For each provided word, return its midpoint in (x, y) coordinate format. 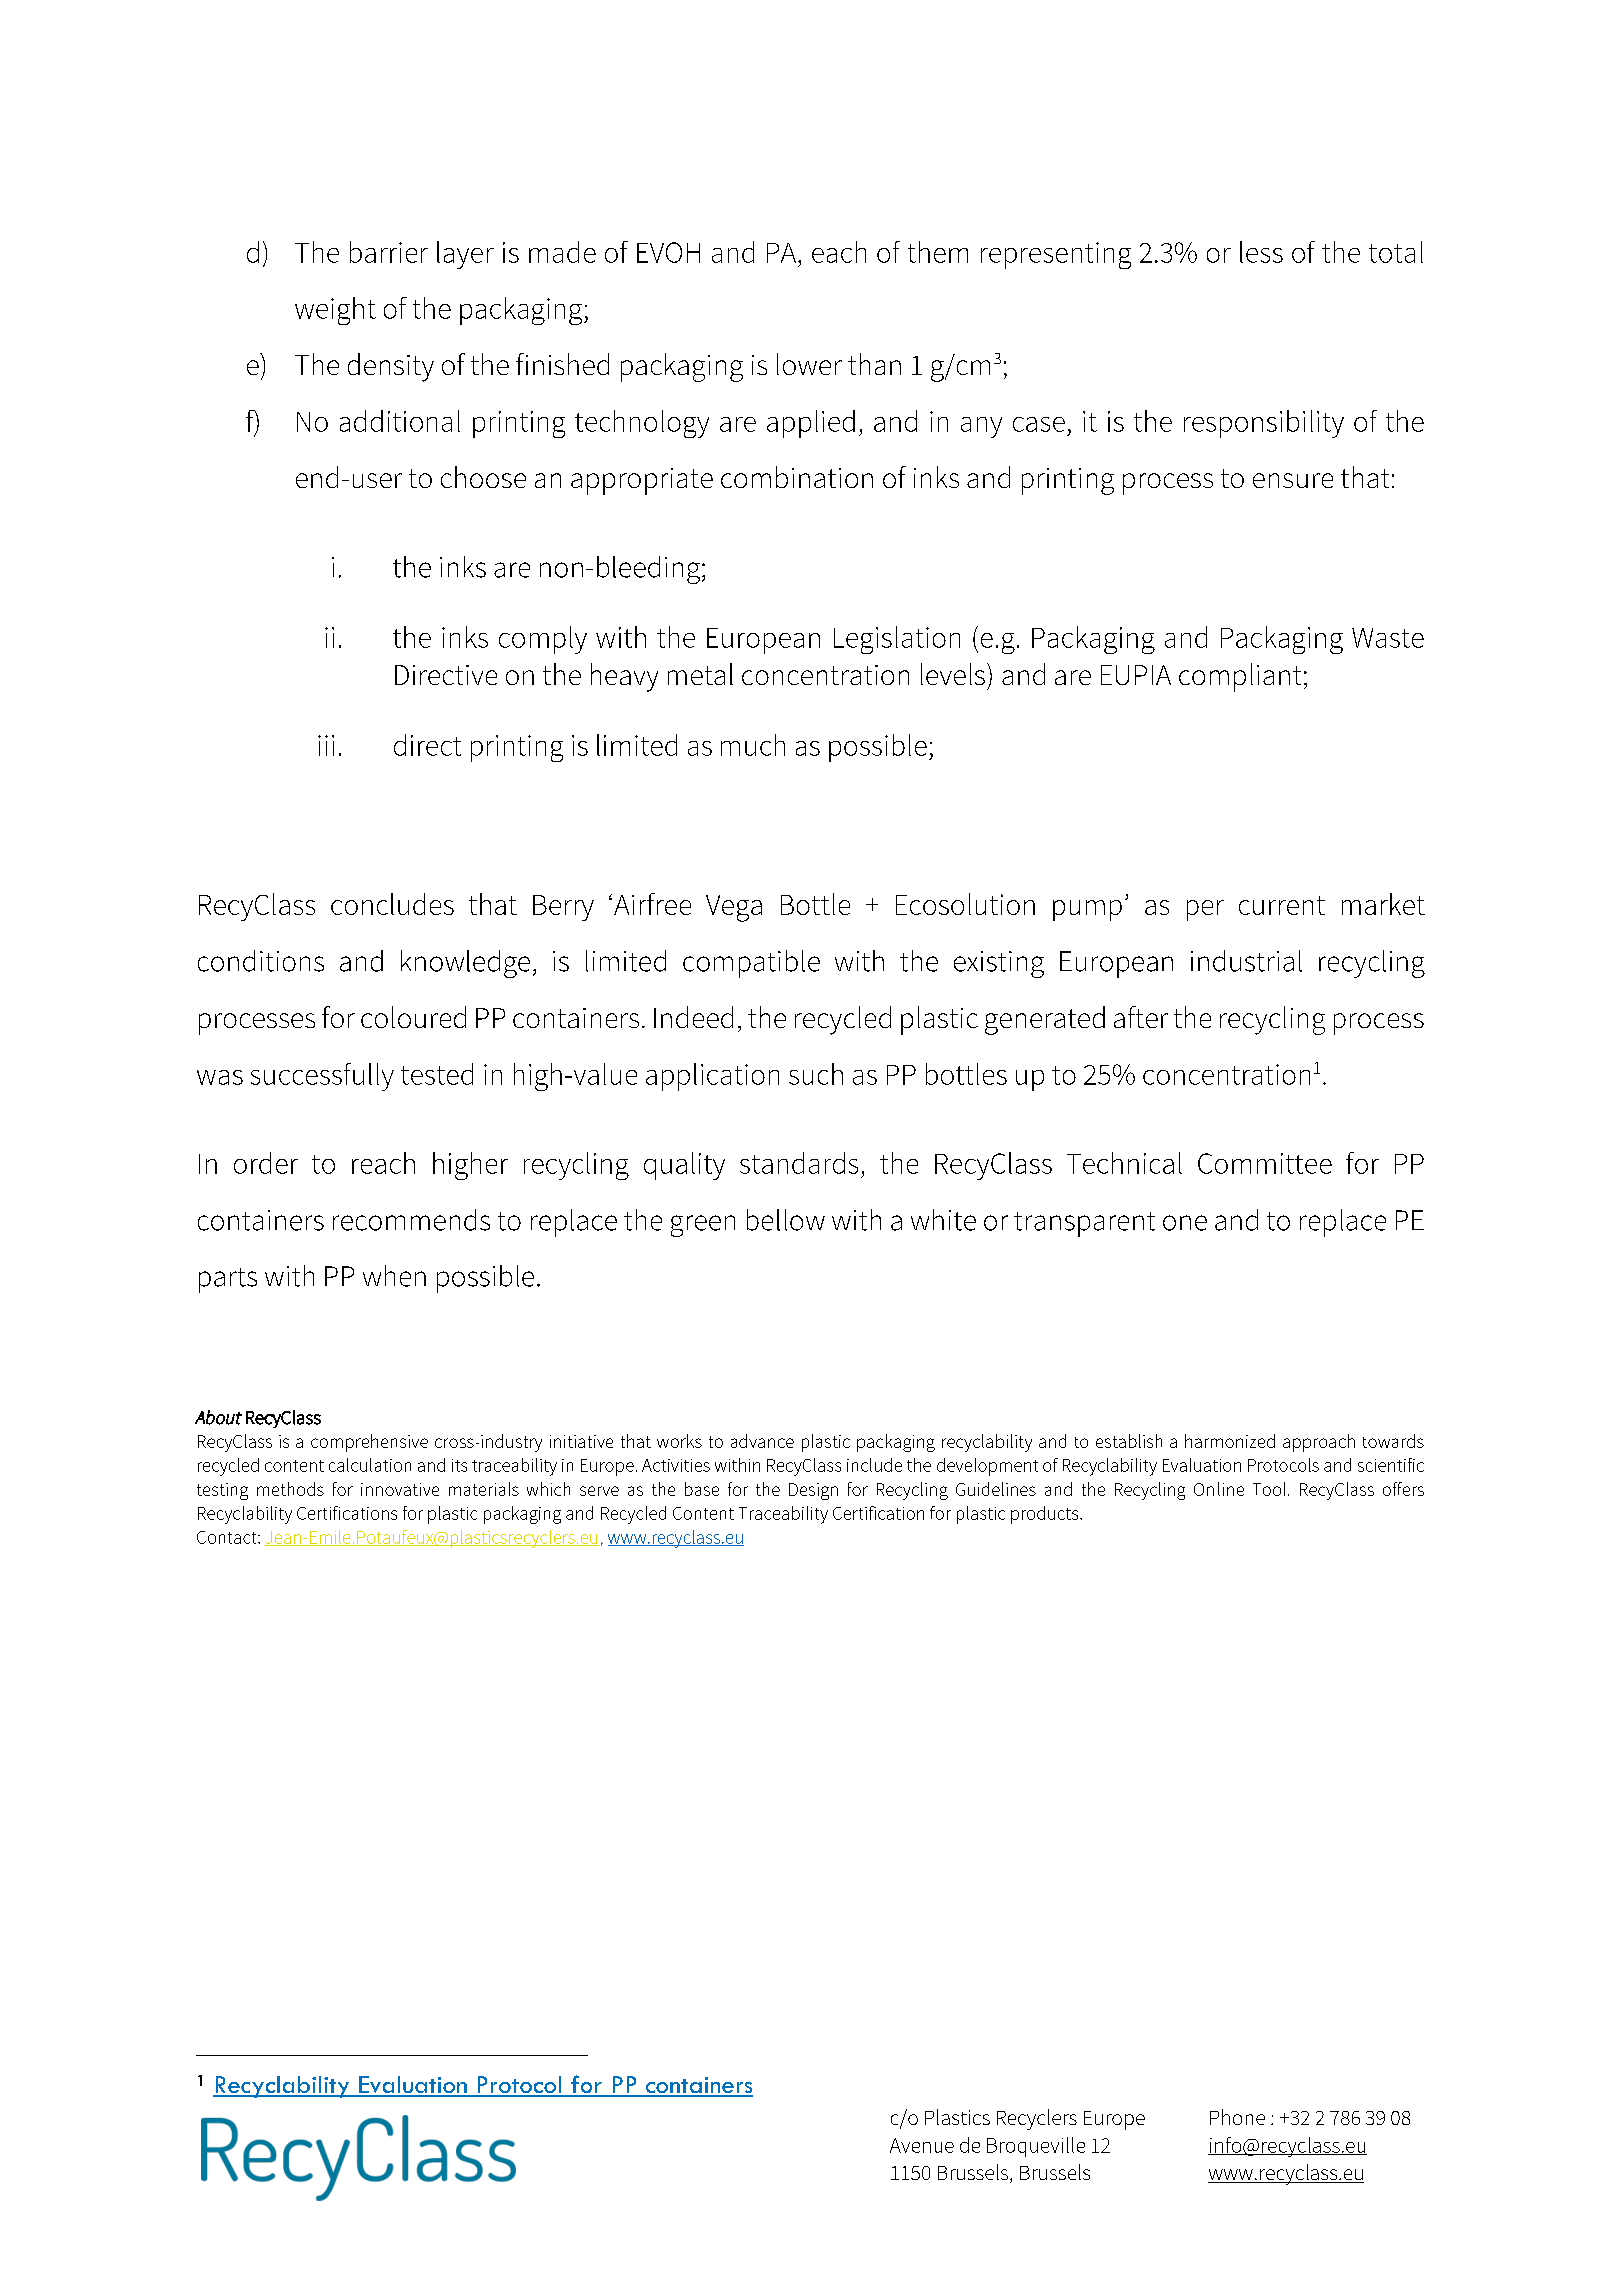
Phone (1237, 2117)
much (753, 745)
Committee (1265, 1163)
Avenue (922, 2145)
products (1046, 1515)
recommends (411, 1220)
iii (326, 745)
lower (809, 364)
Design (813, 1491)
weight (335, 311)
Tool (1269, 1489)
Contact (228, 1537)
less (1261, 252)
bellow (786, 1220)
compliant (1240, 677)
